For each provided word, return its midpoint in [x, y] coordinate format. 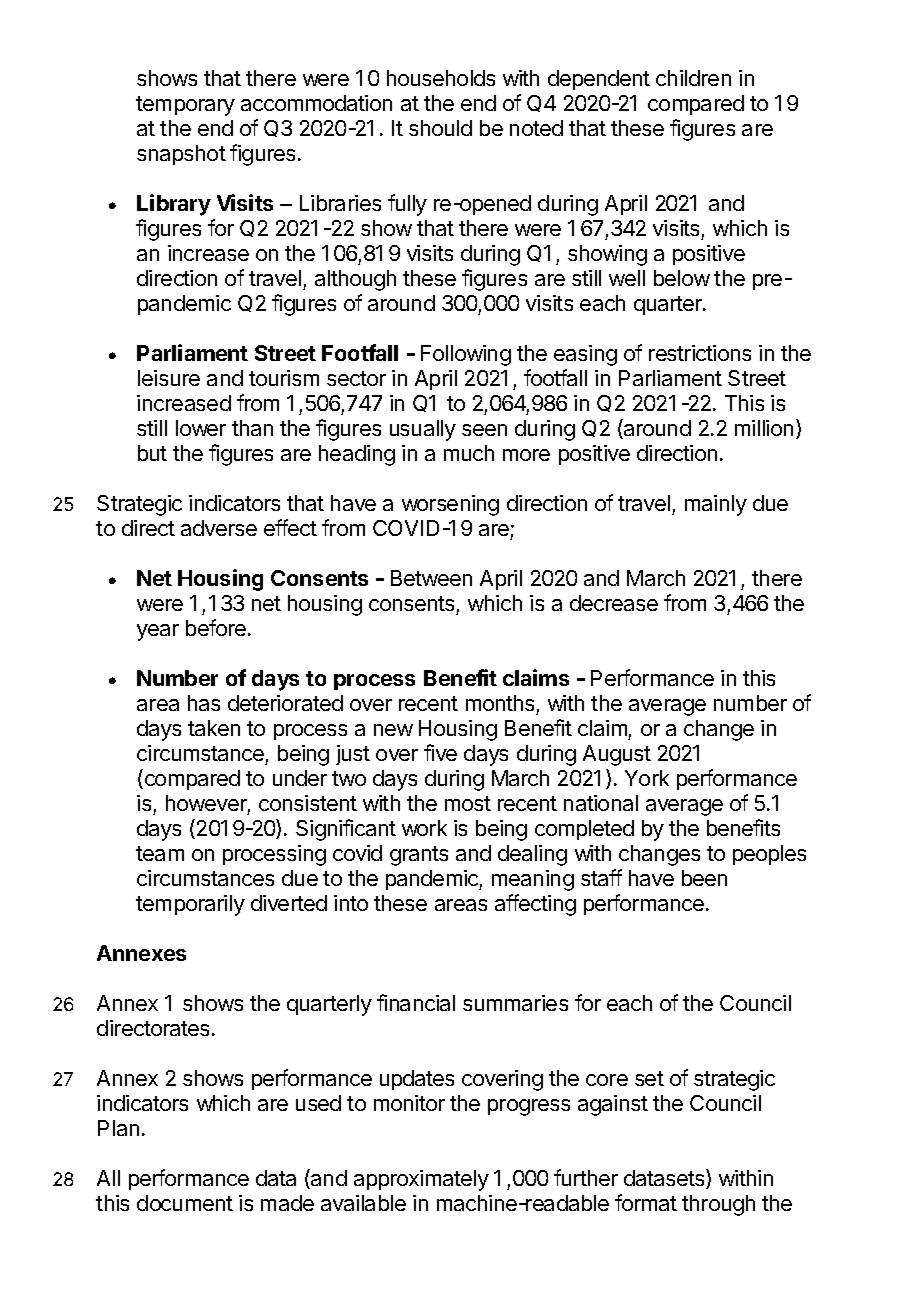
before [216, 627]
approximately [421, 1180]
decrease [614, 603]
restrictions [700, 353]
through [718, 1205]
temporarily [190, 905]
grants [419, 856]
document [185, 1203]
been [704, 878]
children [693, 78]
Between [431, 578]
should [440, 128]
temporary [185, 106]
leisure [169, 378]
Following [466, 355]
